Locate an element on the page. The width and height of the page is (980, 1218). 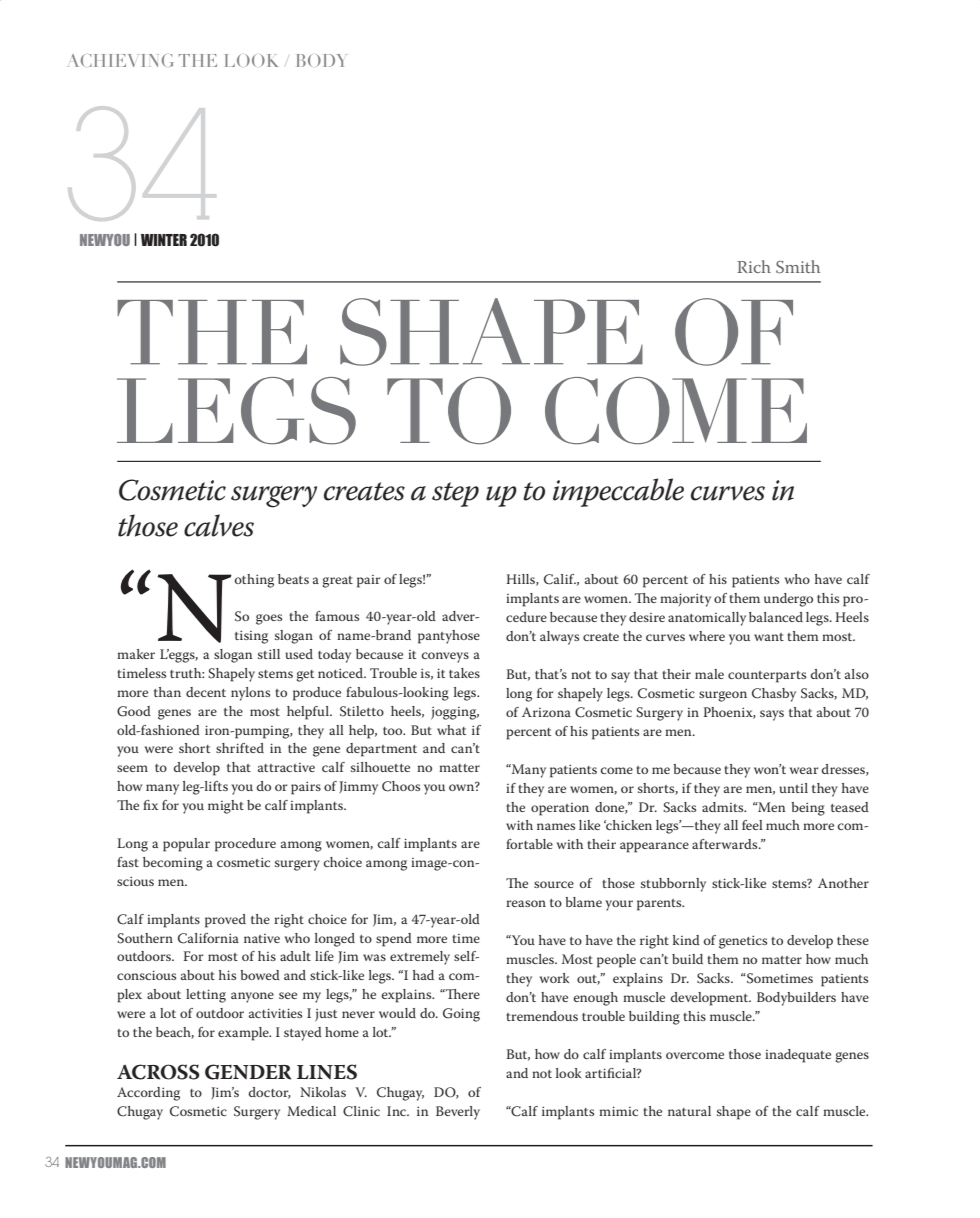
Smith is located at coordinates (798, 267).
